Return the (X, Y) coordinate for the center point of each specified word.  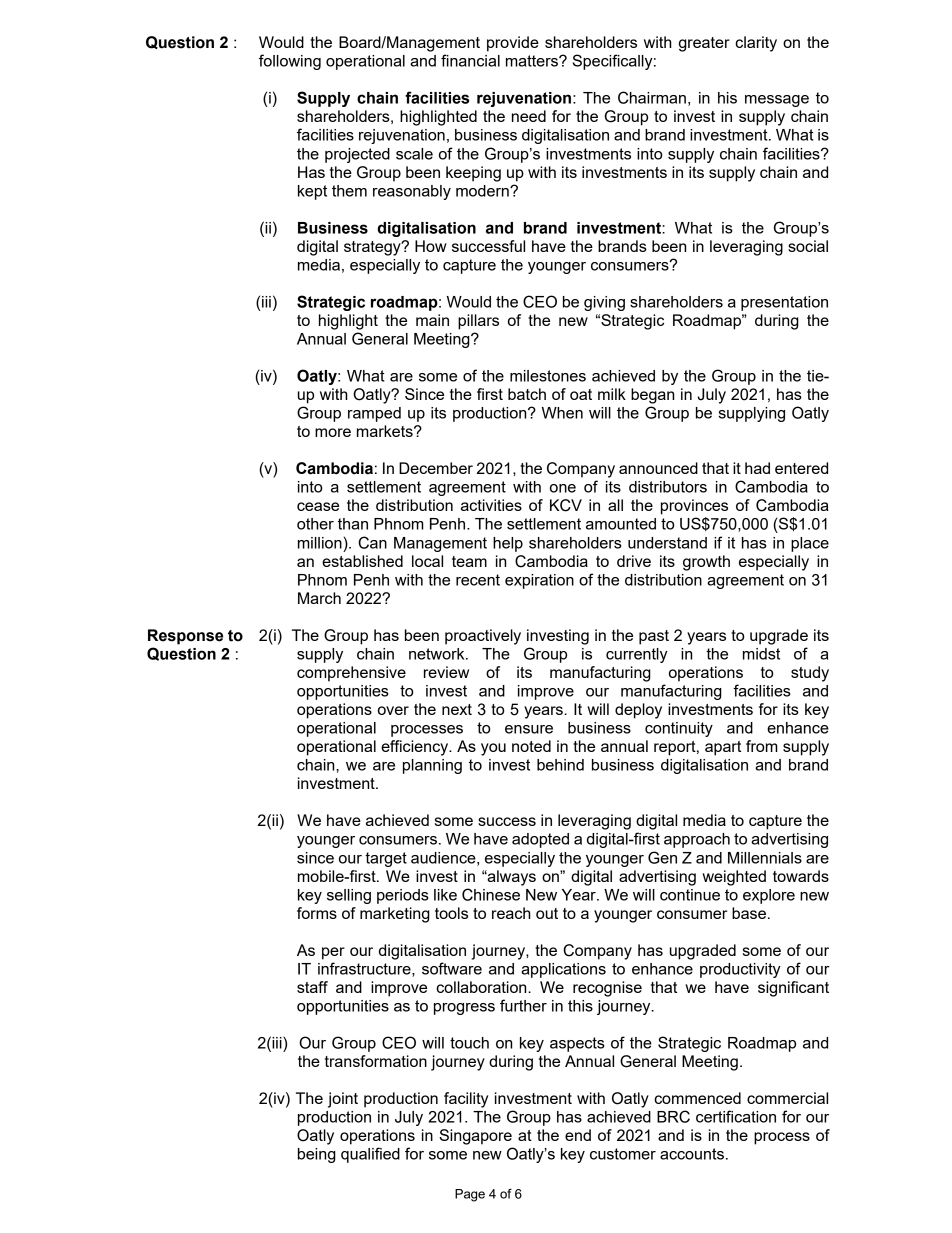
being (317, 1155)
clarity (756, 44)
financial (470, 60)
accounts (692, 1154)
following (290, 62)
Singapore (475, 1137)
